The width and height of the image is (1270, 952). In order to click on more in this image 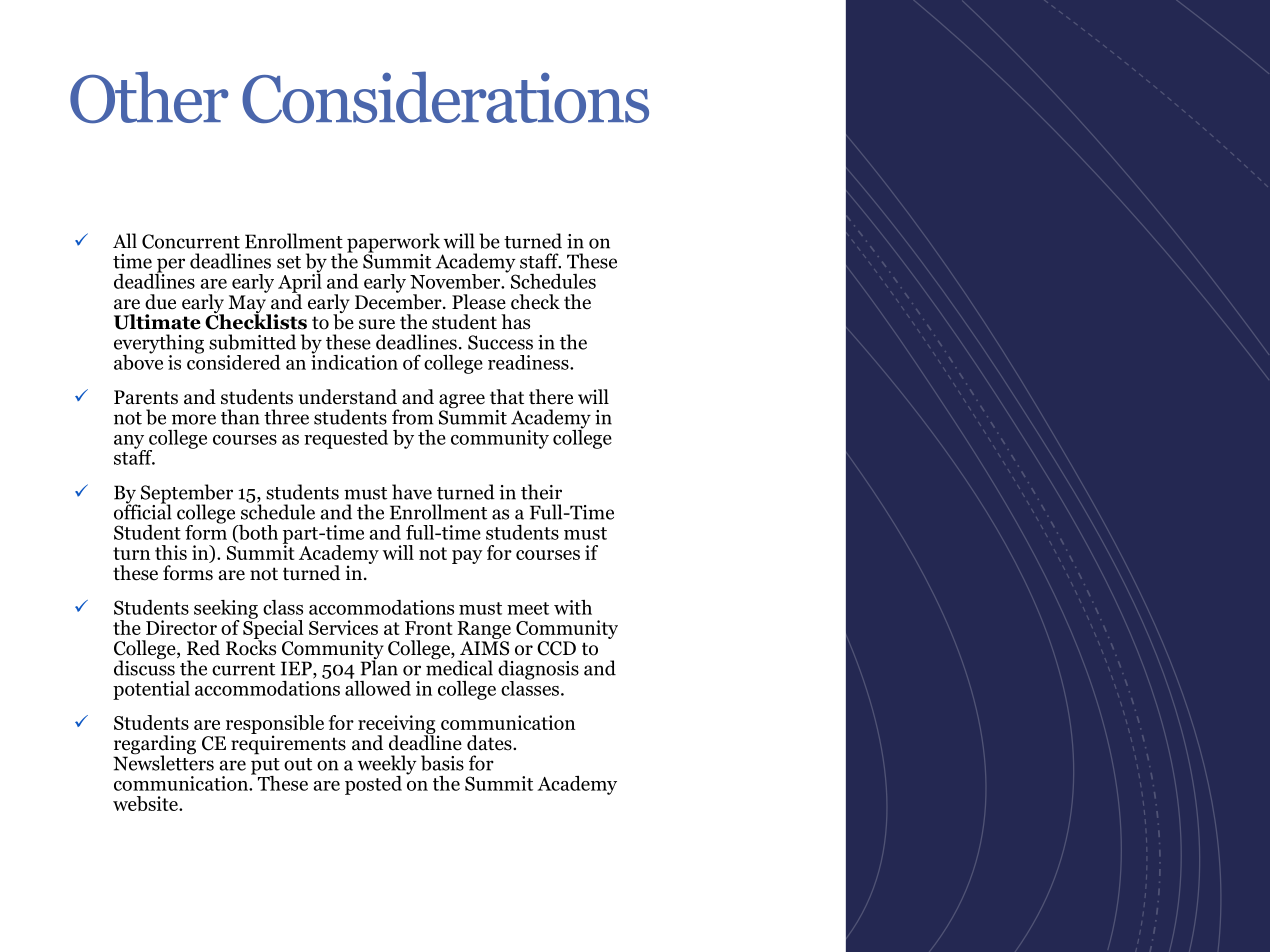, I will do `click(194, 419)`.
